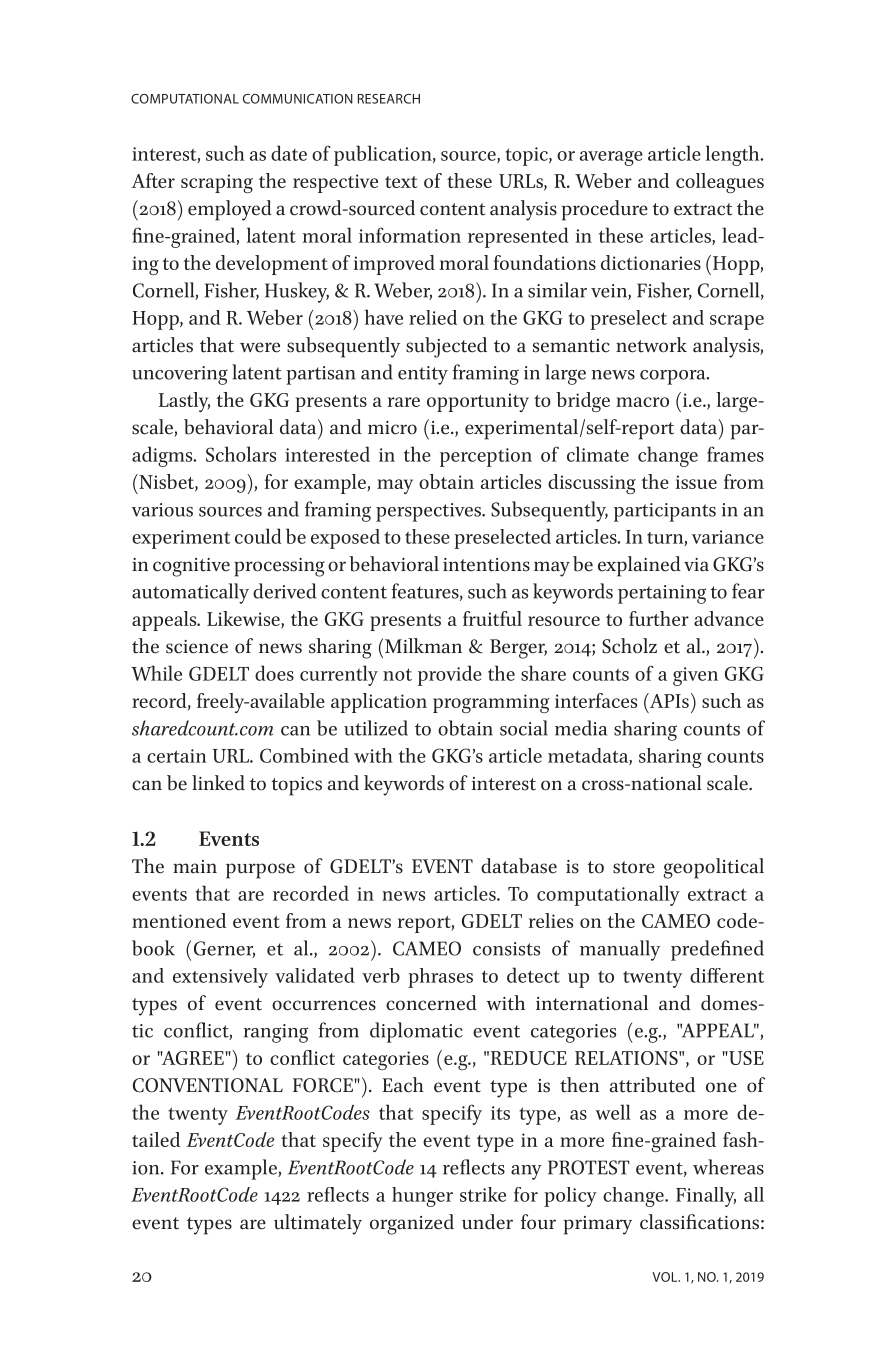 The height and width of the page is (1345, 896). I want to click on text, so click(401, 182).
